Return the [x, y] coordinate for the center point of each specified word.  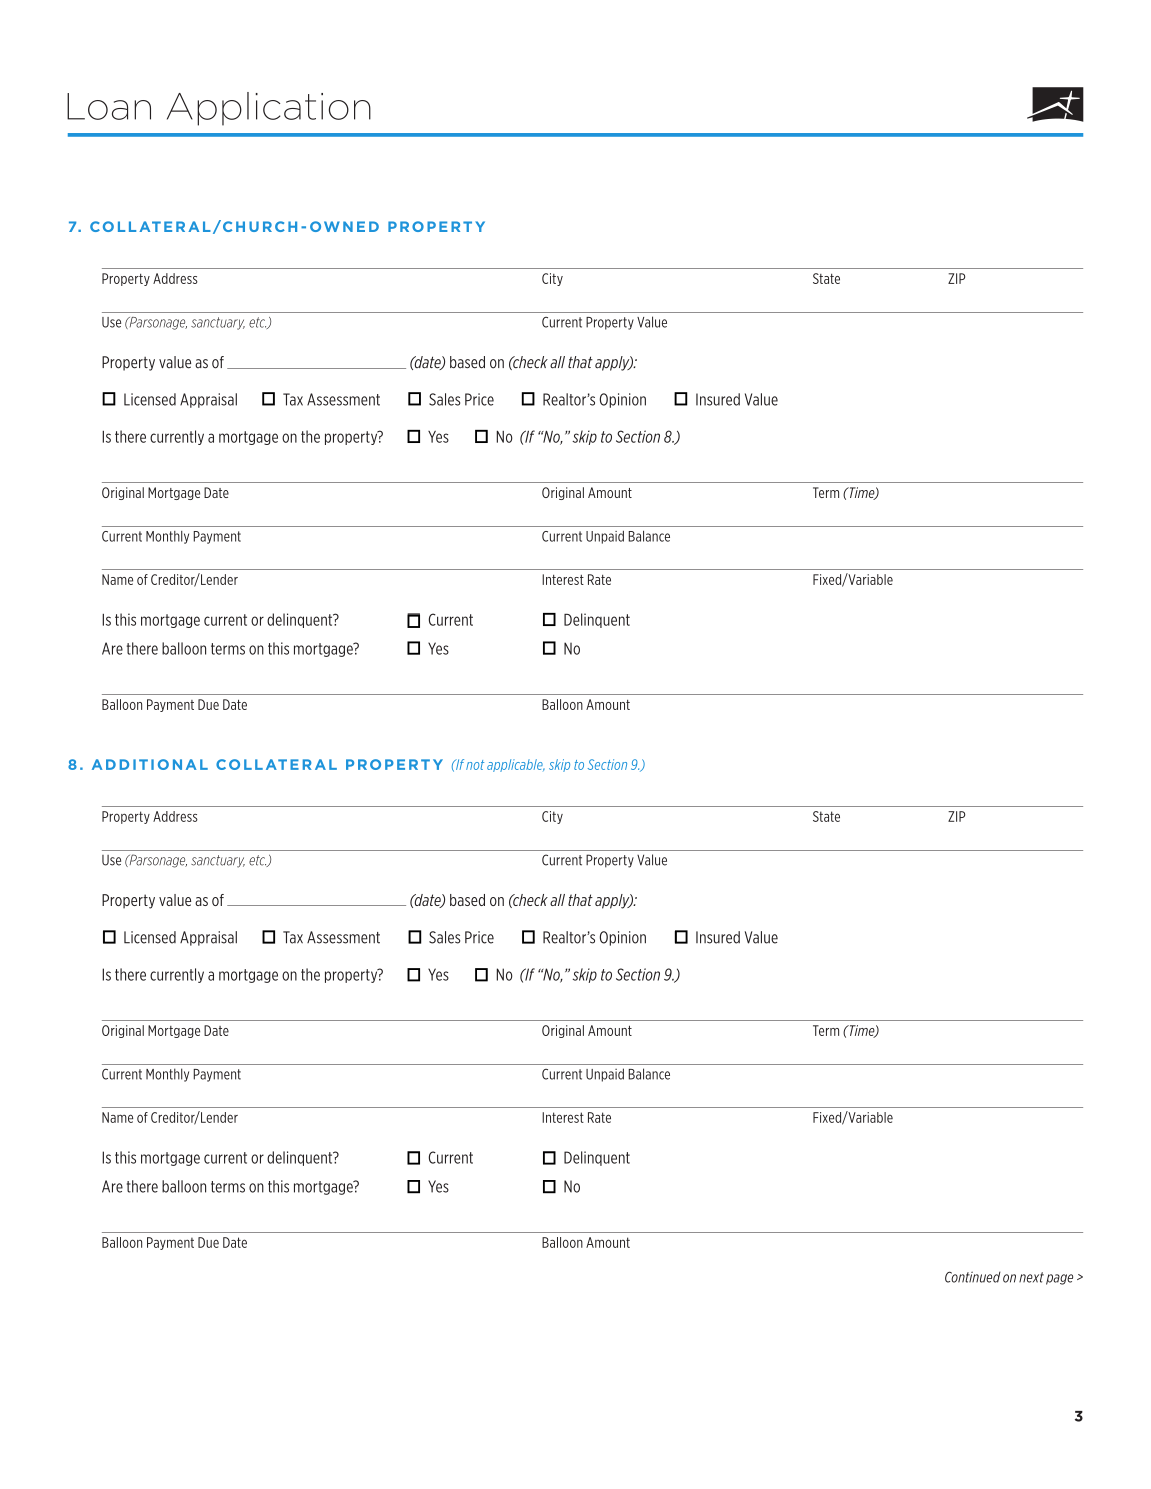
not [475, 765]
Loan [109, 106]
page [1059, 1279]
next [1031, 1277]
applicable [516, 765]
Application [269, 109]
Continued [973, 1277]
